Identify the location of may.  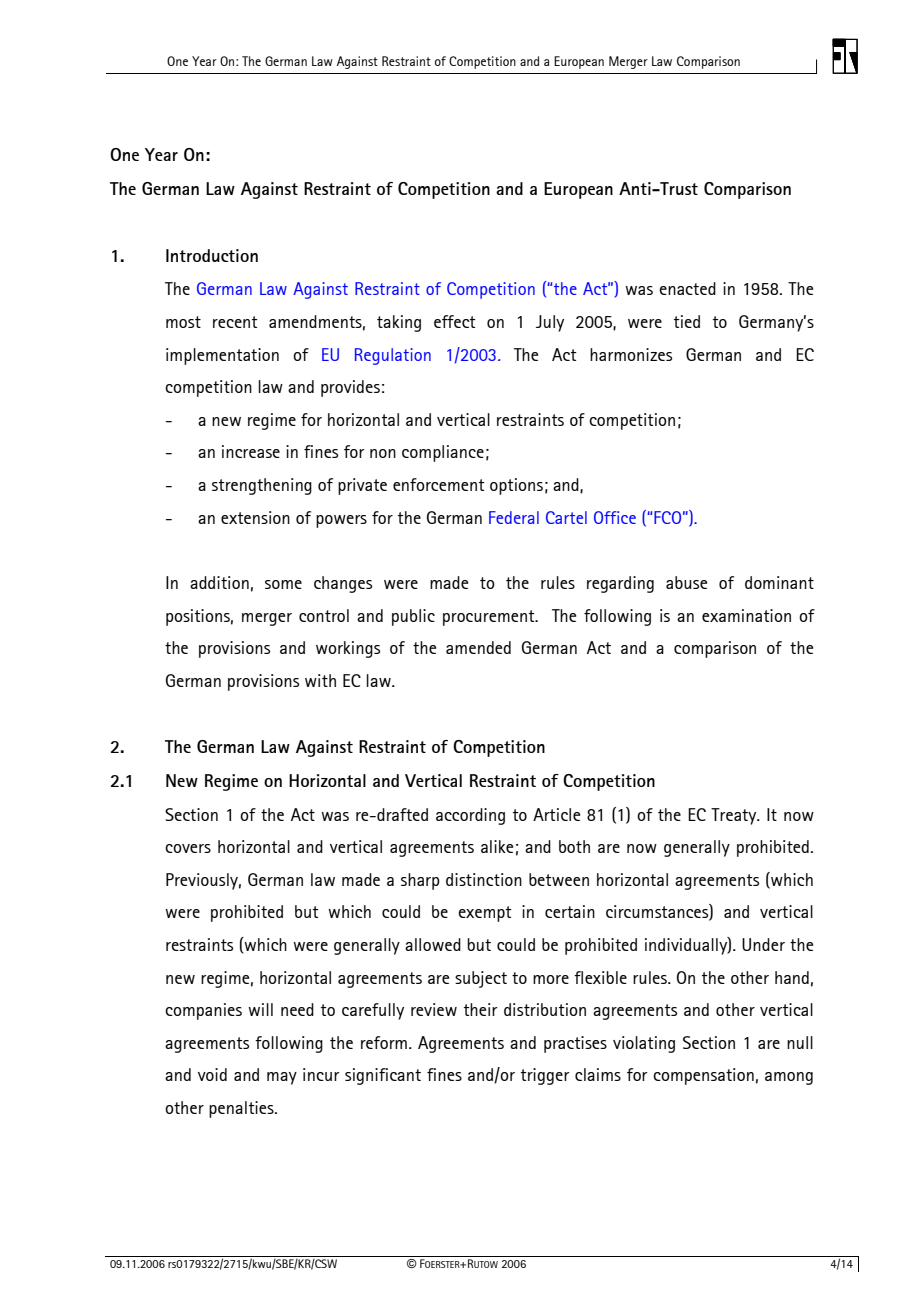
(282, 1078).
